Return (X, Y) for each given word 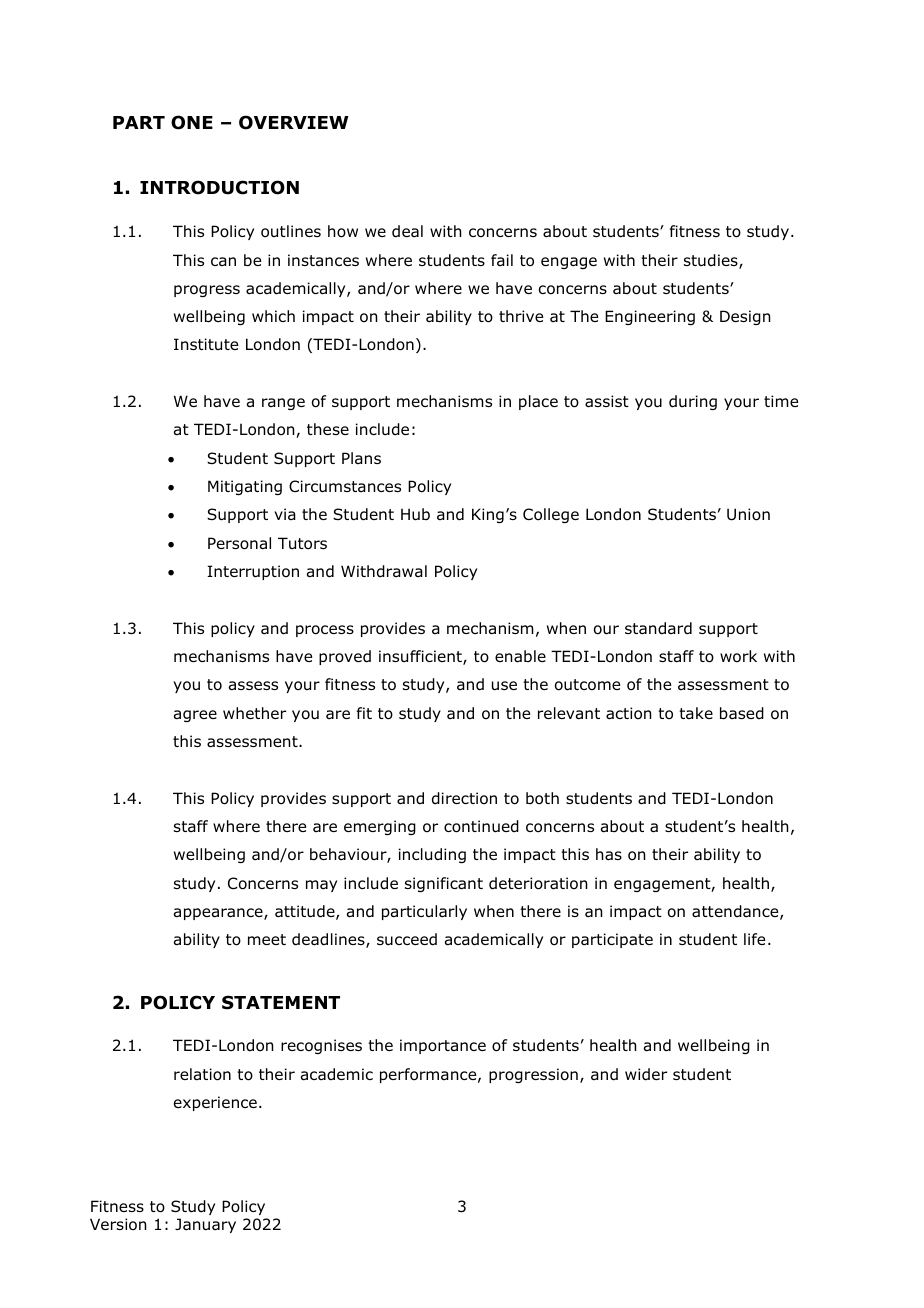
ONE (192, 122)
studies (712, 261)
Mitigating (245, 487)
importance (443, 1046)
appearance (219, 914)
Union (748, 514)
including (432, 855)
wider (646, 1074)
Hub (415, 514)
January (205, 1225)
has (609, 854)
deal (407, 231)
